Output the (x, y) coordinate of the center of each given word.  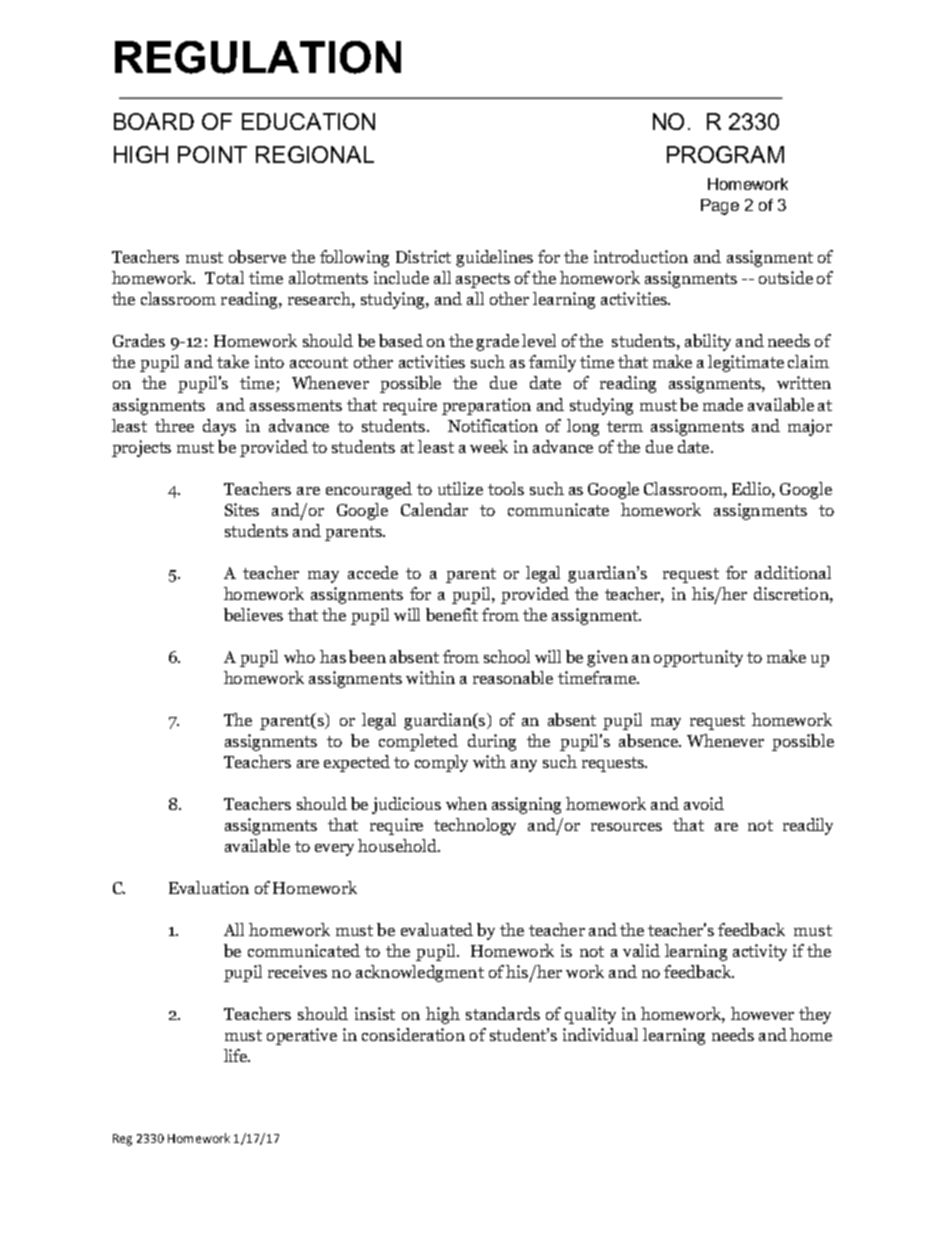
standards (503, 1013)
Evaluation (209, 887)
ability (708, 342)
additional (793, 572)
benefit (452, 614)
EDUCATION (308, 121)
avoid (704, 803)
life (237, 1055)
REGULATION (258, 57)
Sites (242, 509)
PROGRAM (725, 154)
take (233, 361)
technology (475, 826)
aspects (483, 280)
